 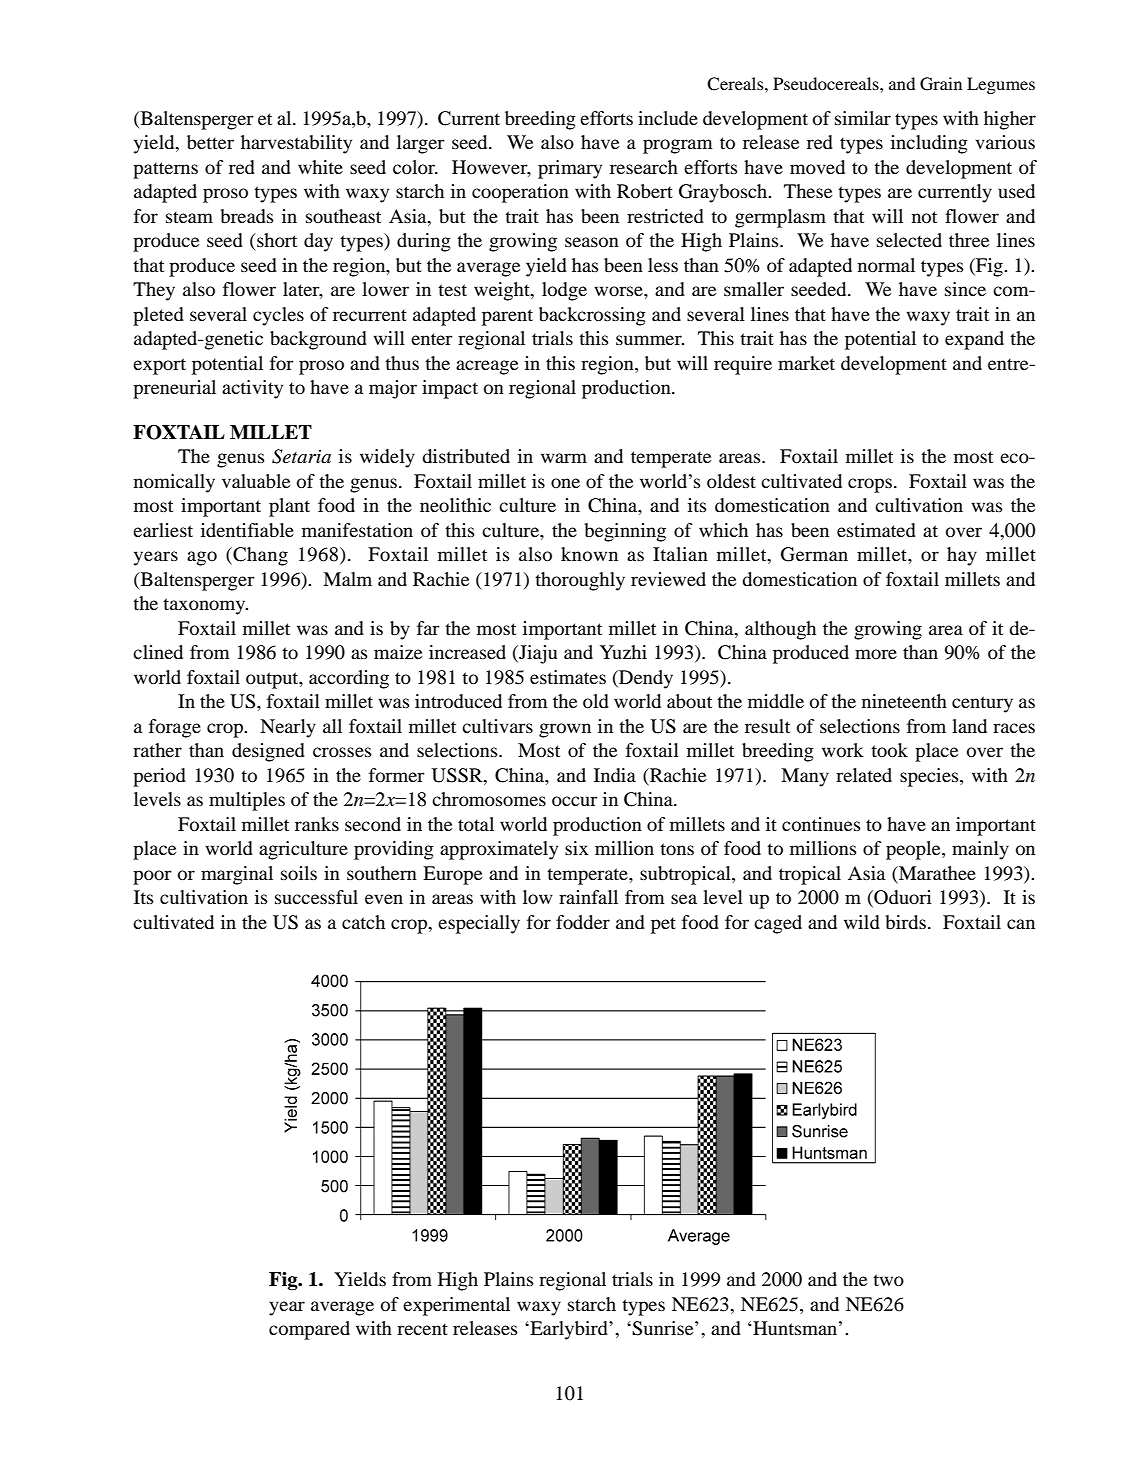 I want to click on primary, so click(x=570, y=169).
